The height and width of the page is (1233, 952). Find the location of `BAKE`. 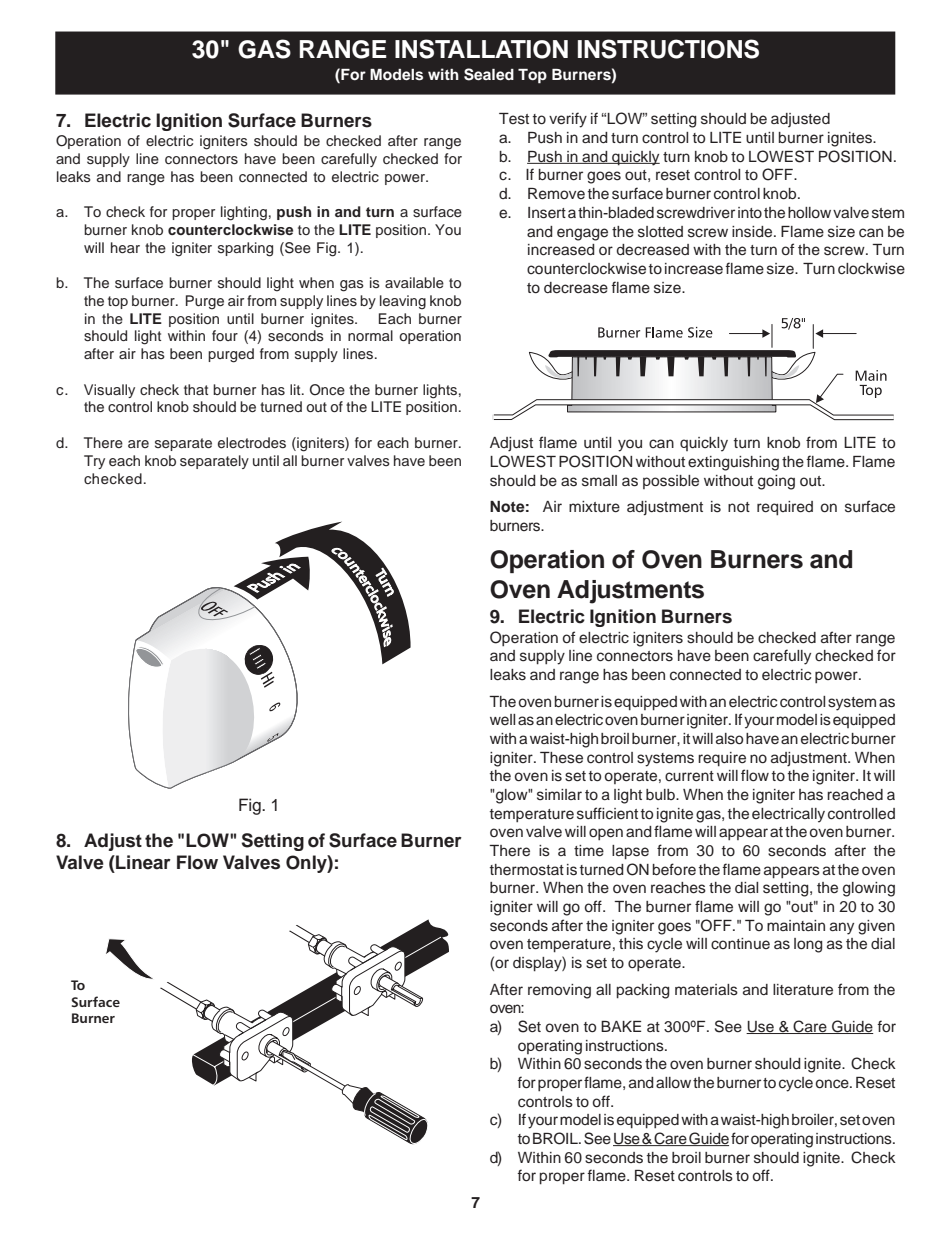

BAKE is located at coordinates (621, 1026).
